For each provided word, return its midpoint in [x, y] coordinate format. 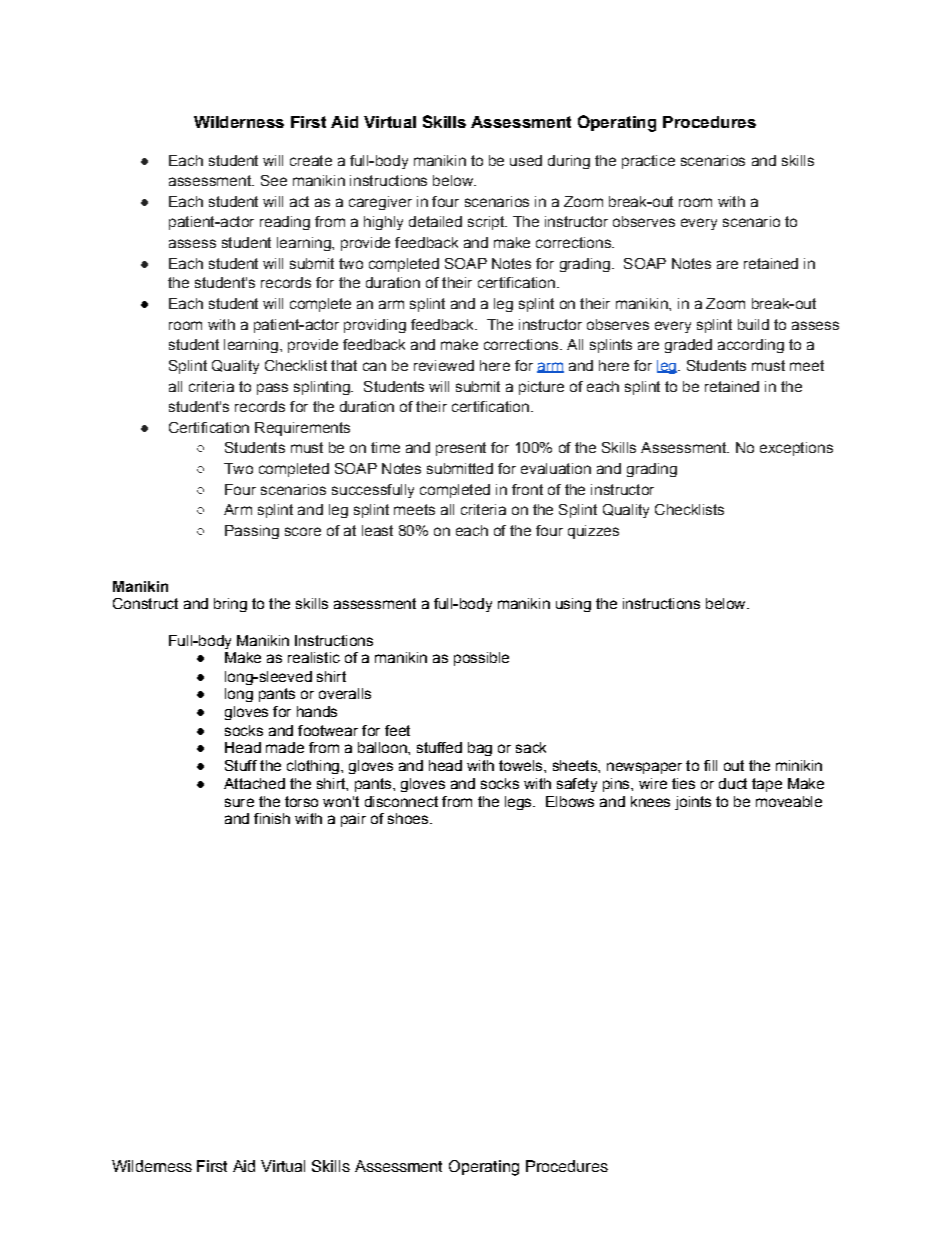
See [274, 180]
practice [648, 162]
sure [239, 802]
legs [519, 803]
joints [693, 803]
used [526, 160]
